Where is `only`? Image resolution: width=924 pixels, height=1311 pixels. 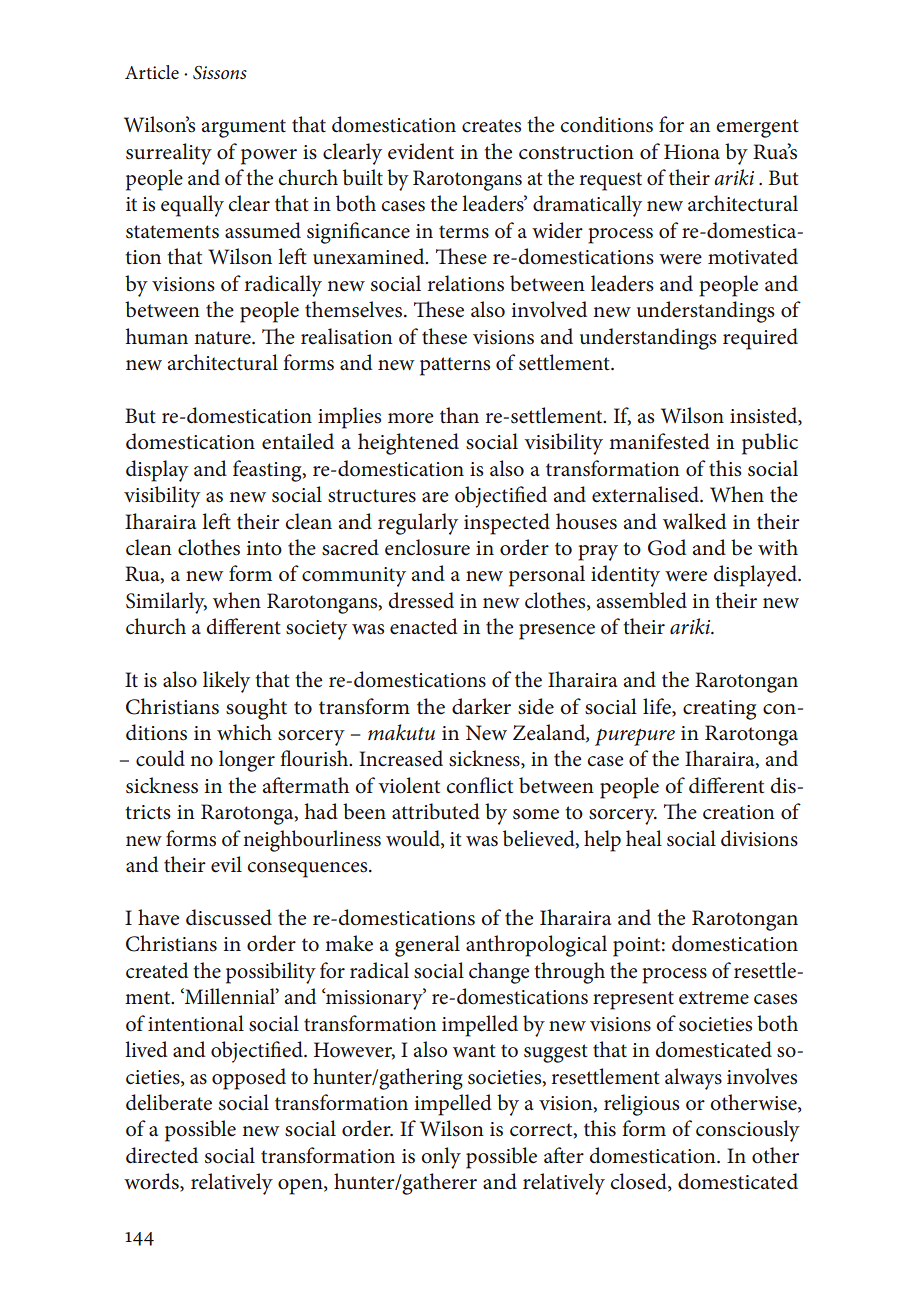
only is located at coordinates (441, 1158).
